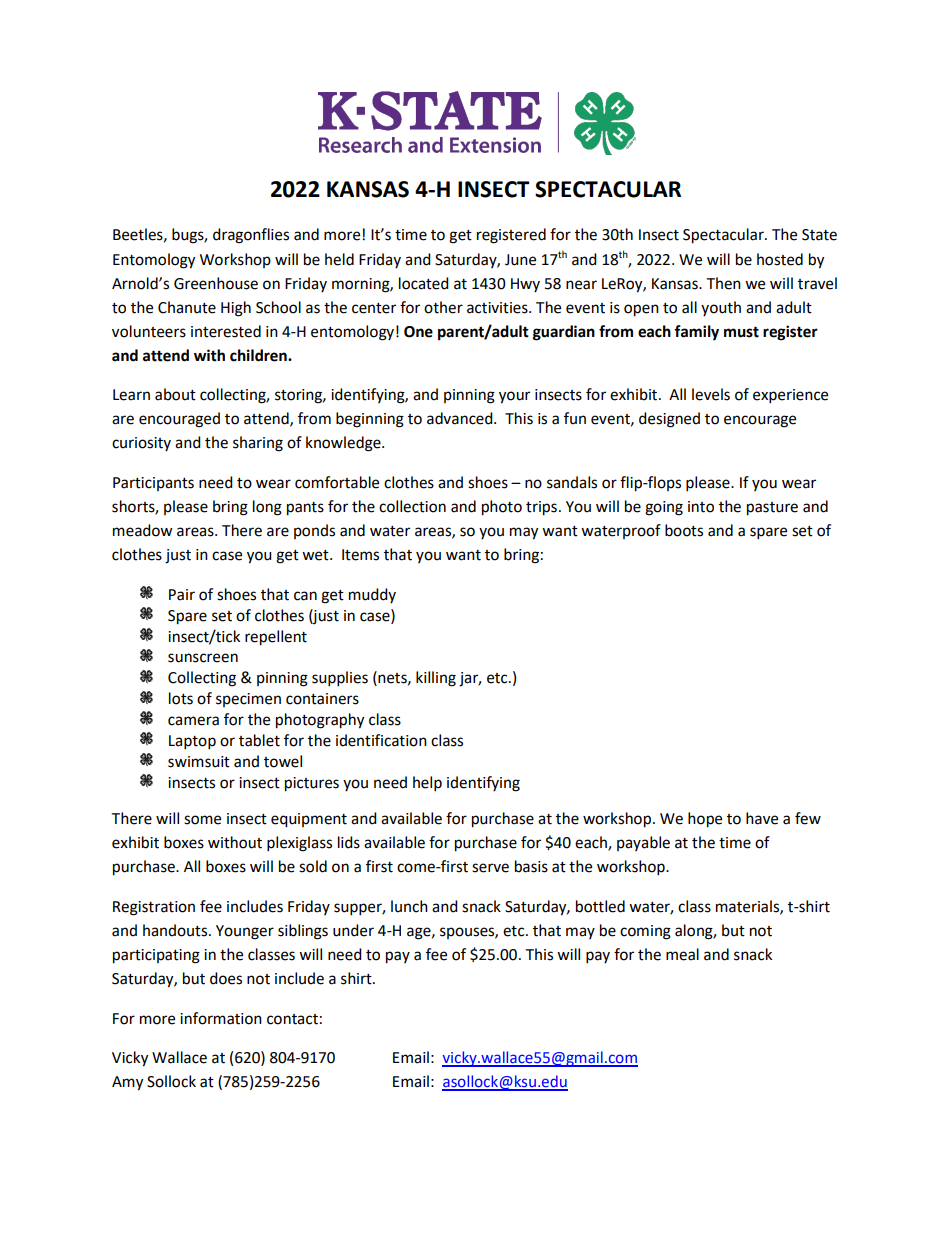 This document has height=1233, width=952. I want to click on into, so click(701, 507).
